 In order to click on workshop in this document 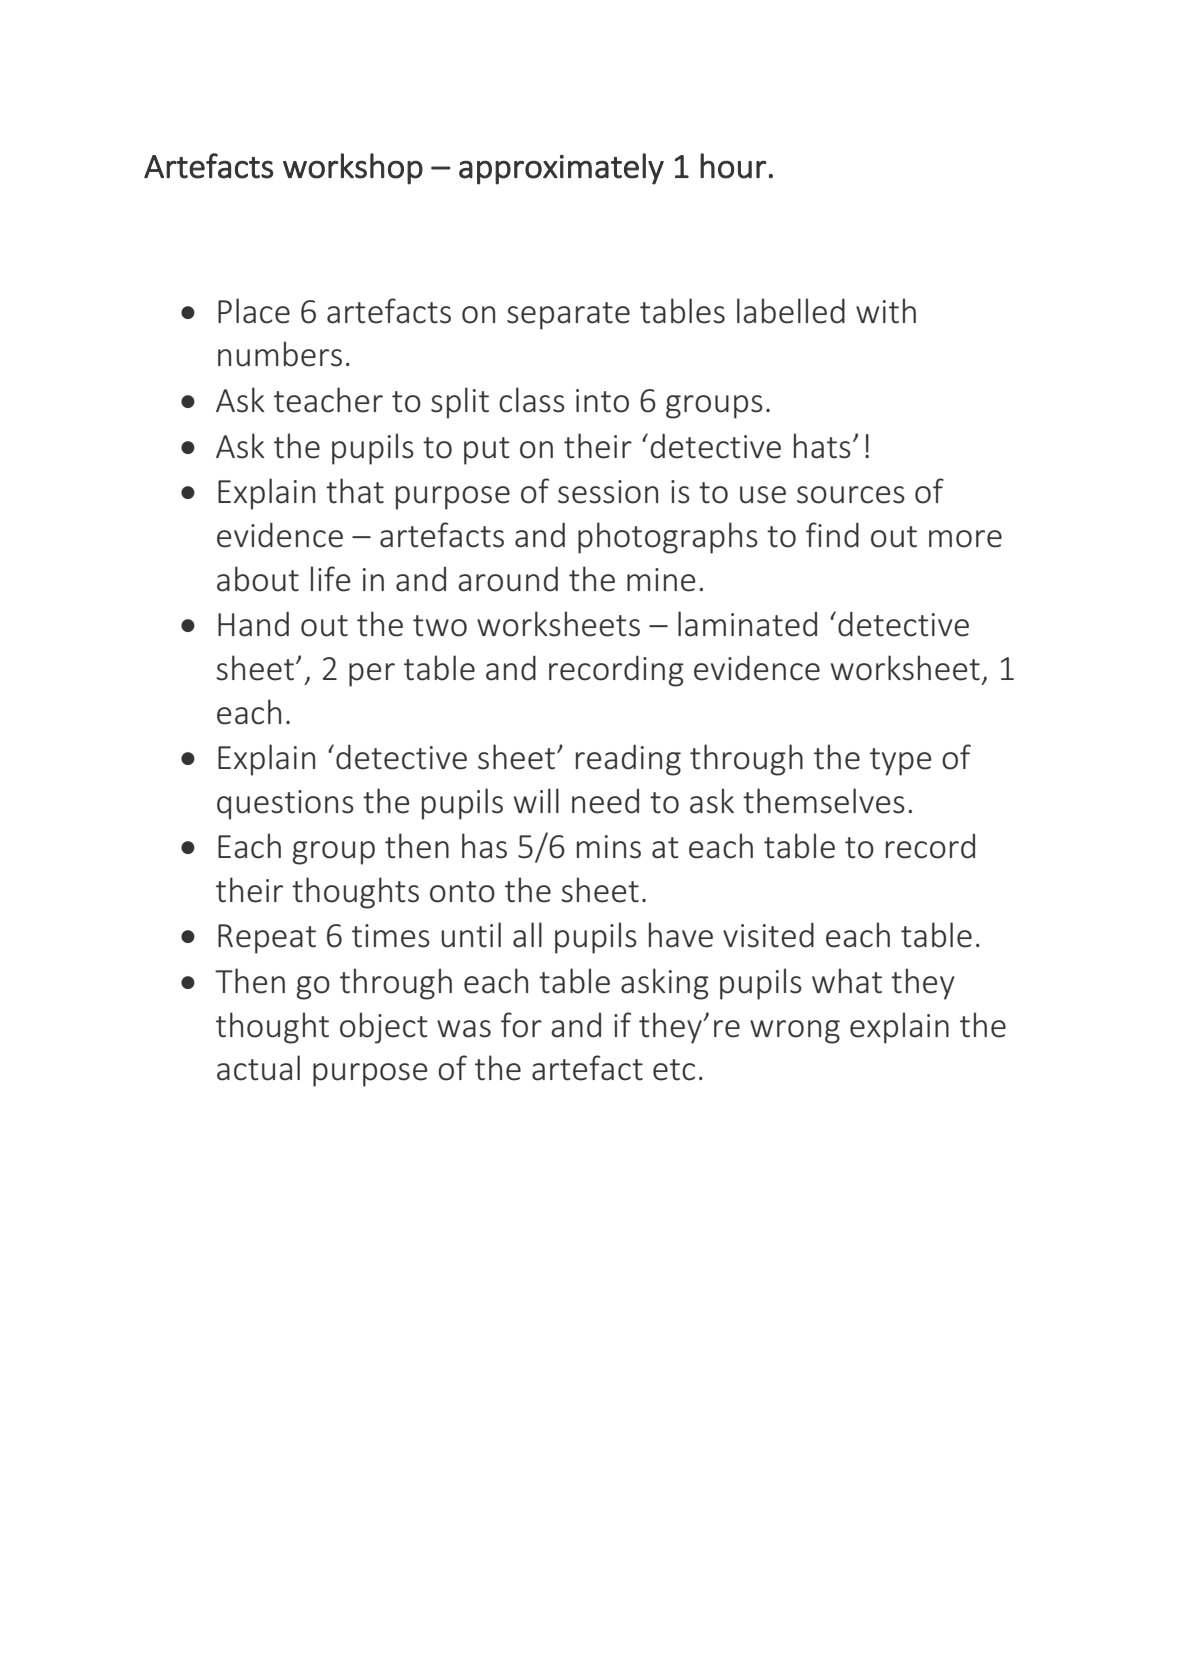, I will do `click(353, 169)`.
